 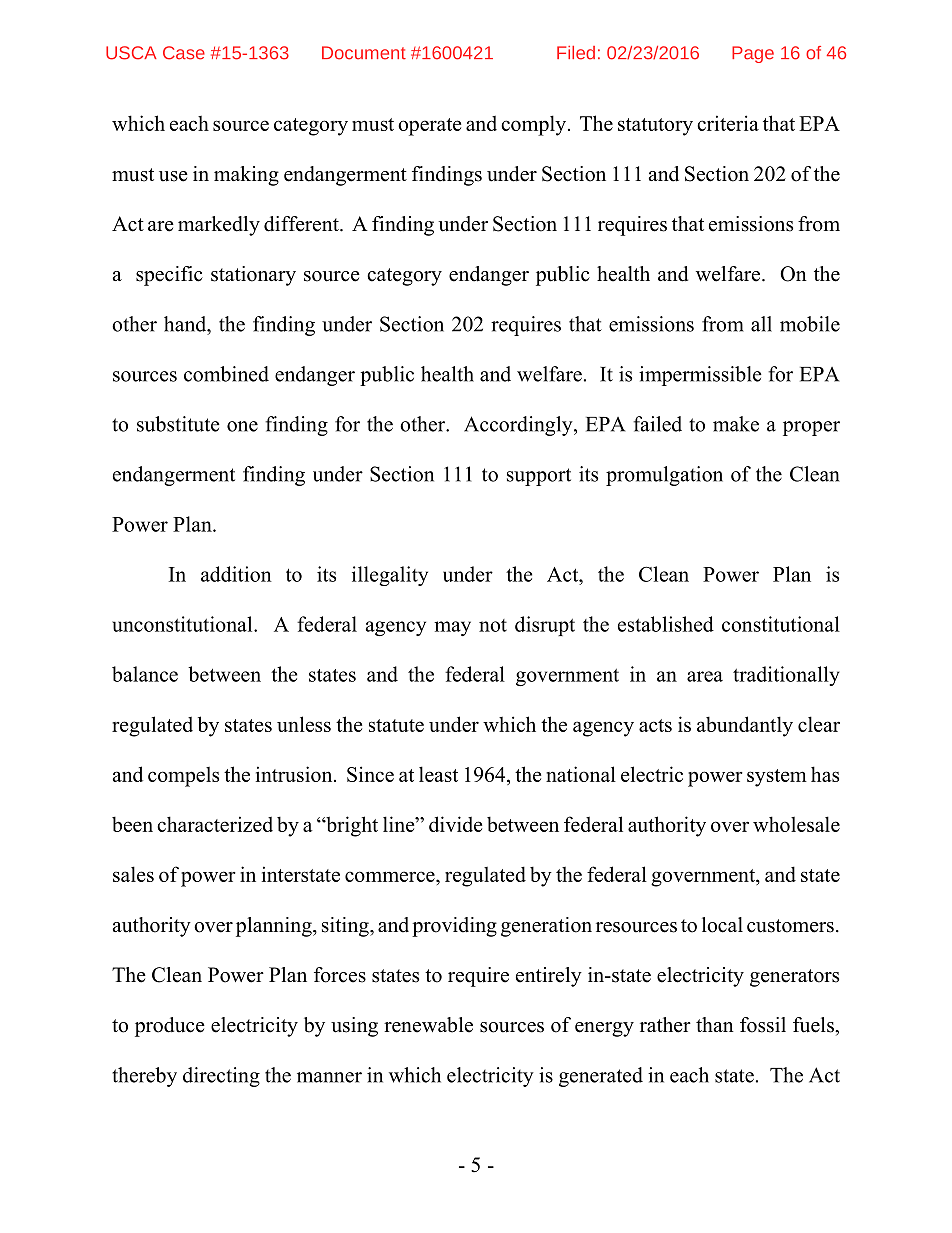 I want to click on renewable, so click(x=428, y=1025).
